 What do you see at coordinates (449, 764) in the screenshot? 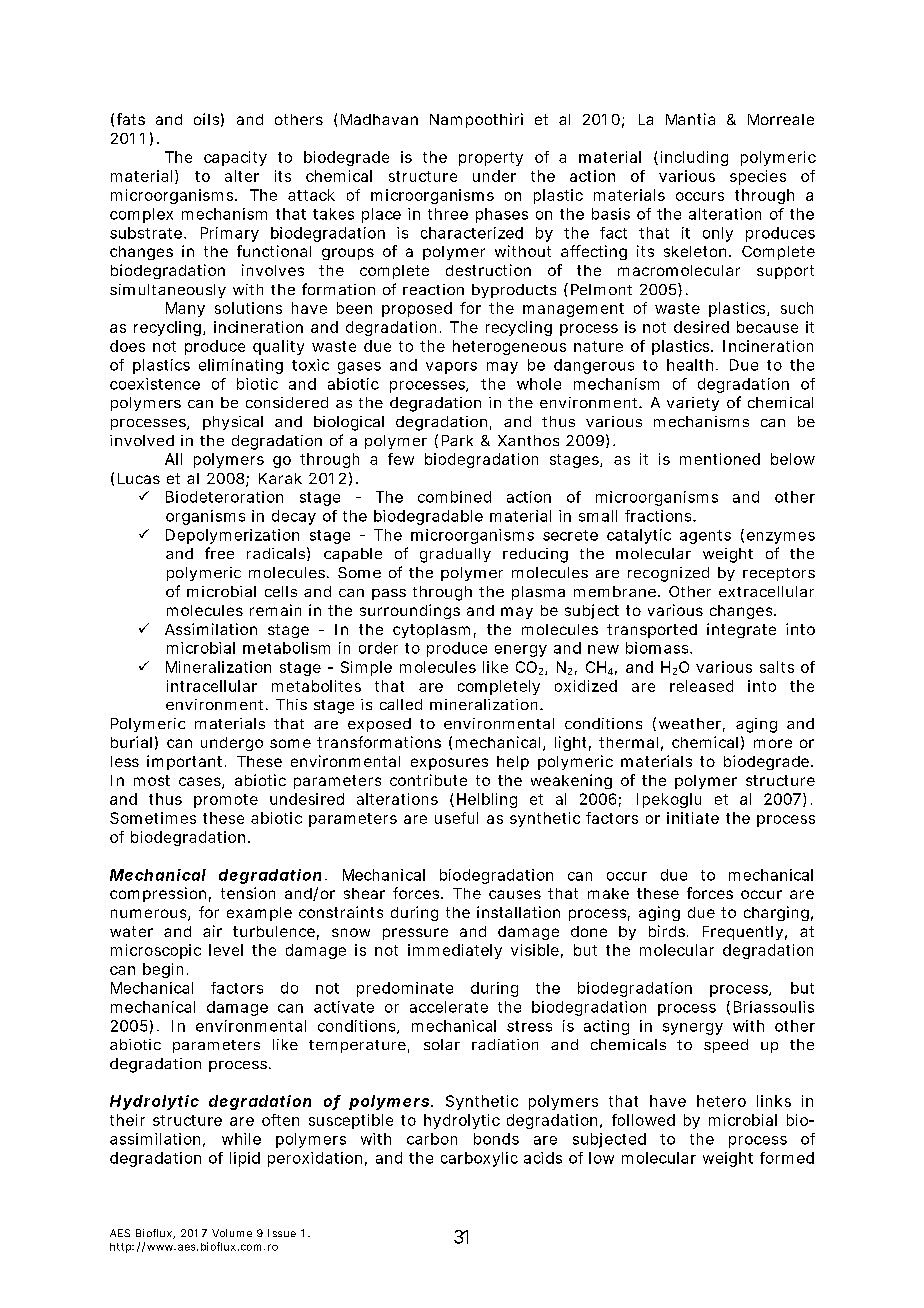
I see `exposures` at bounding box center [449, 764].
